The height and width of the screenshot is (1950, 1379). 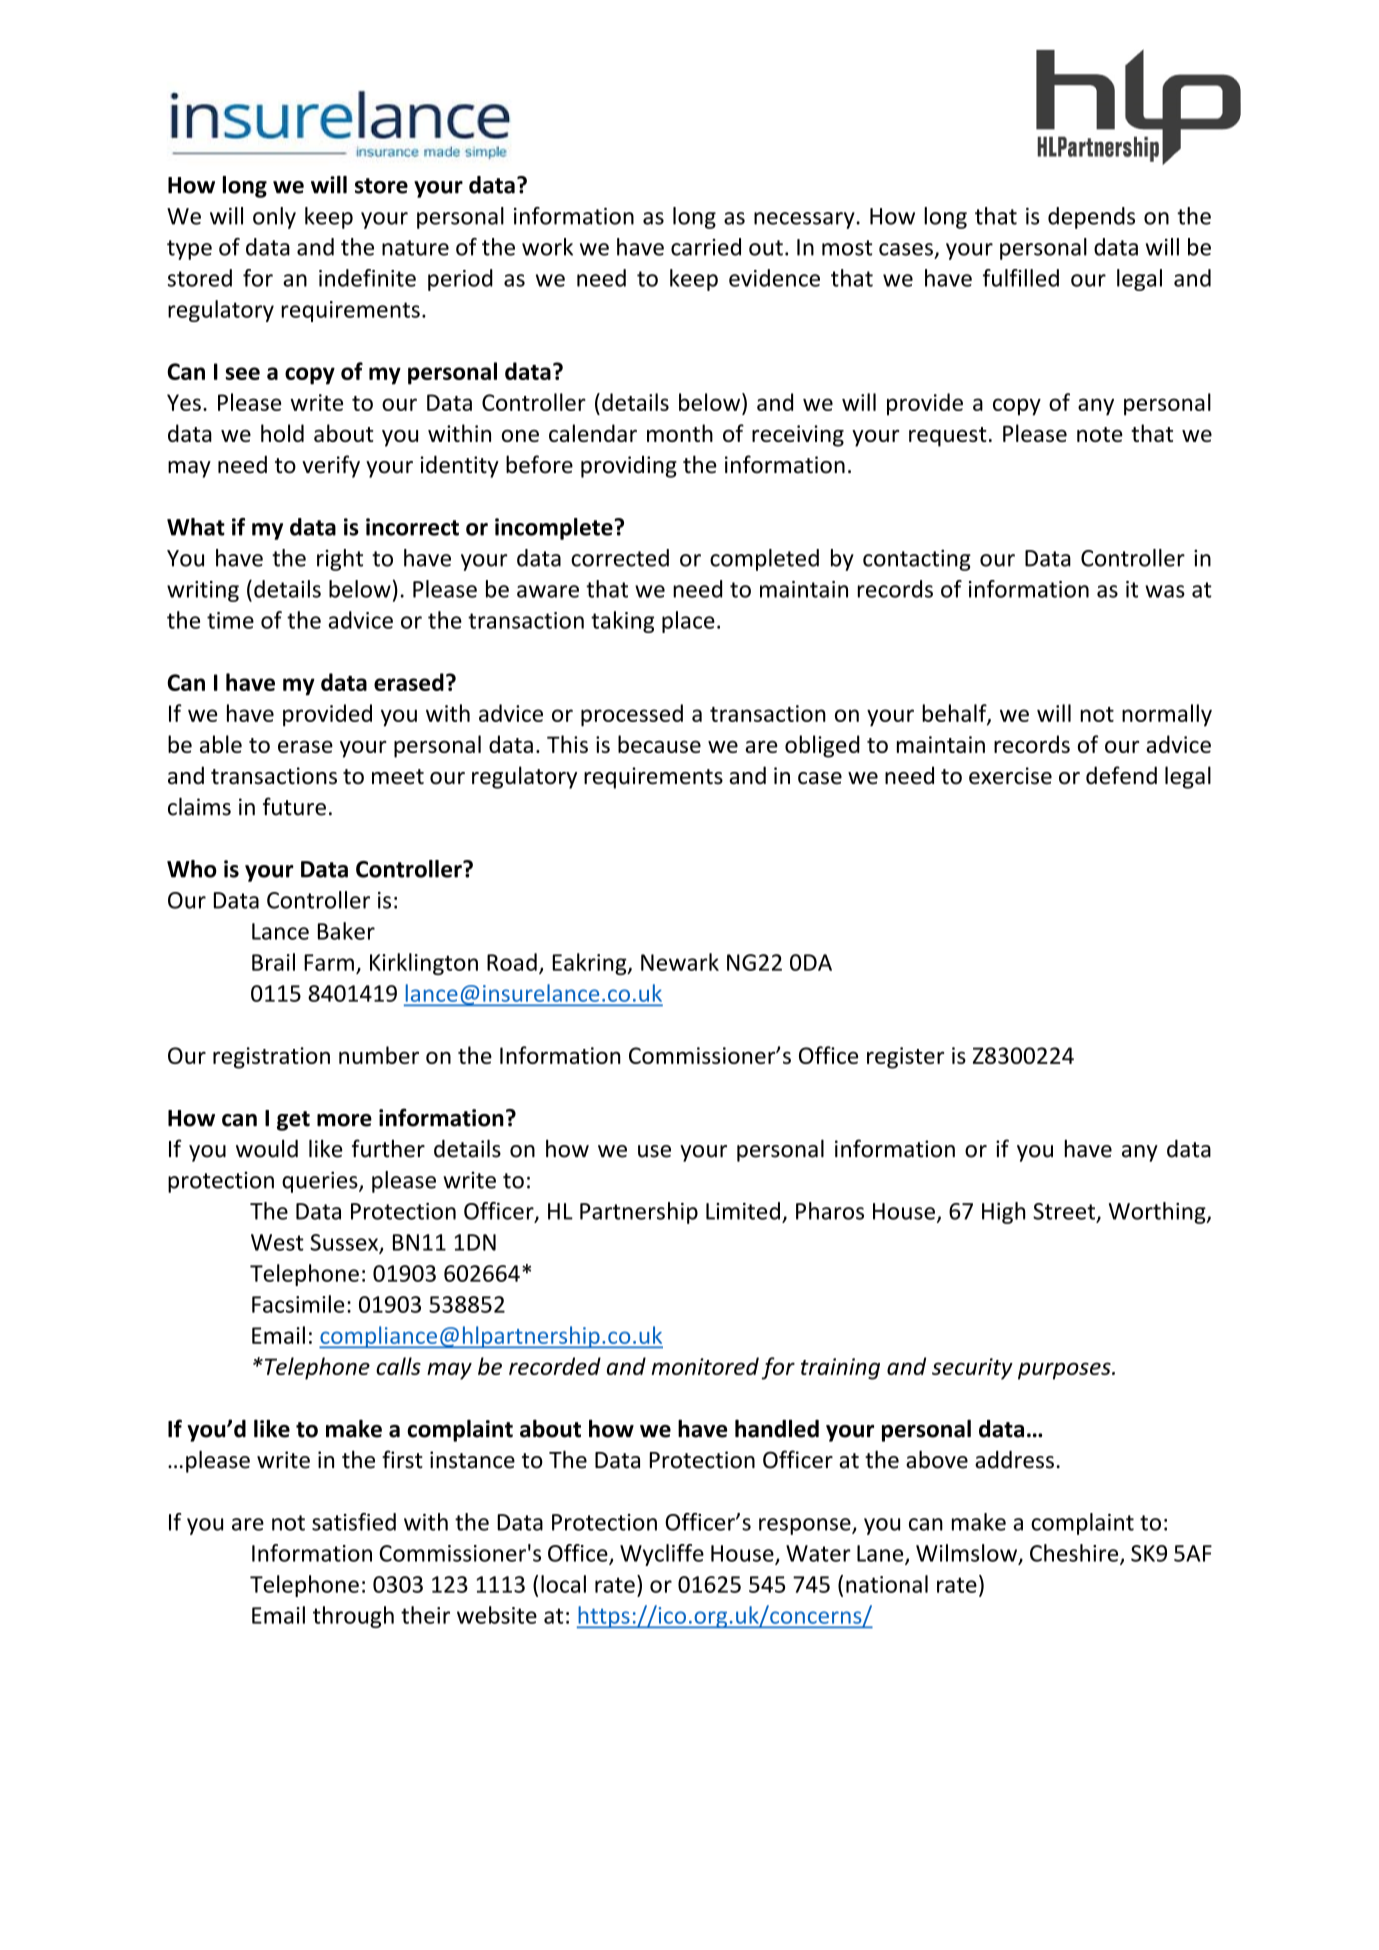 What do you see at coordinates (1021, 278) in the screenshot?
I see `fulfilled` at bounding box center [1021, 278].
